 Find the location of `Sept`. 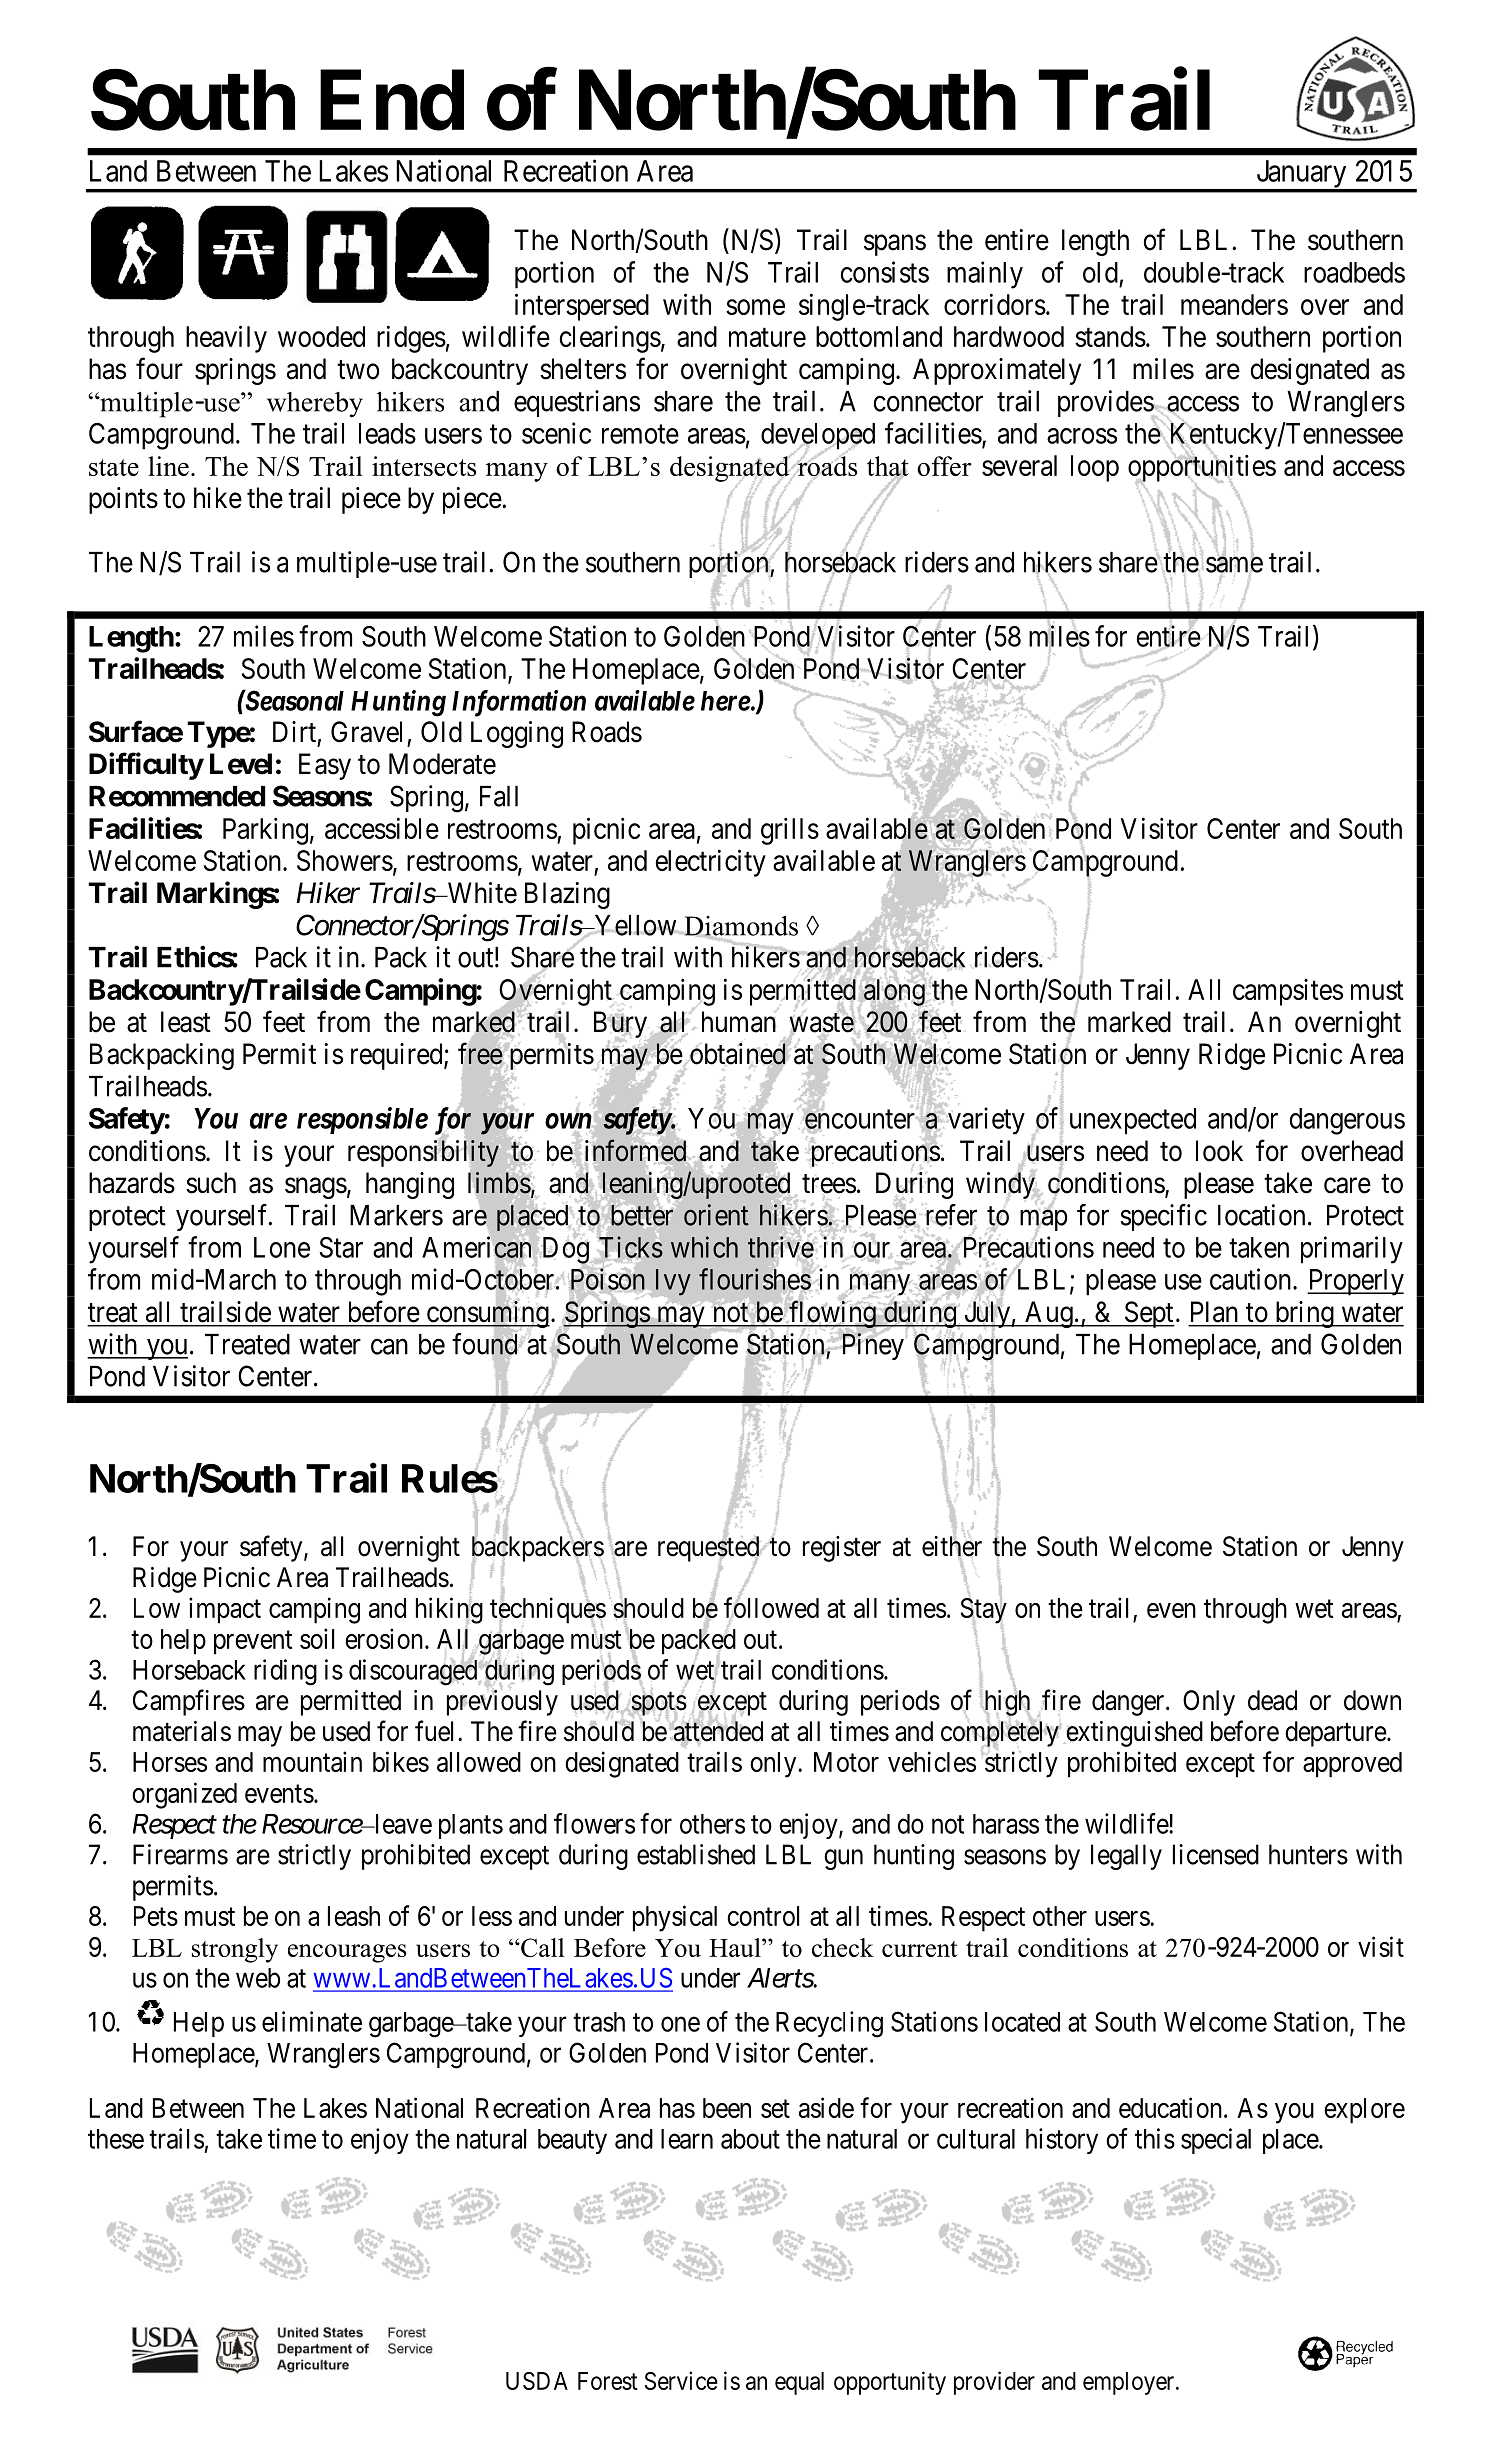

Sept is located at coordinates (1148, 1314).
